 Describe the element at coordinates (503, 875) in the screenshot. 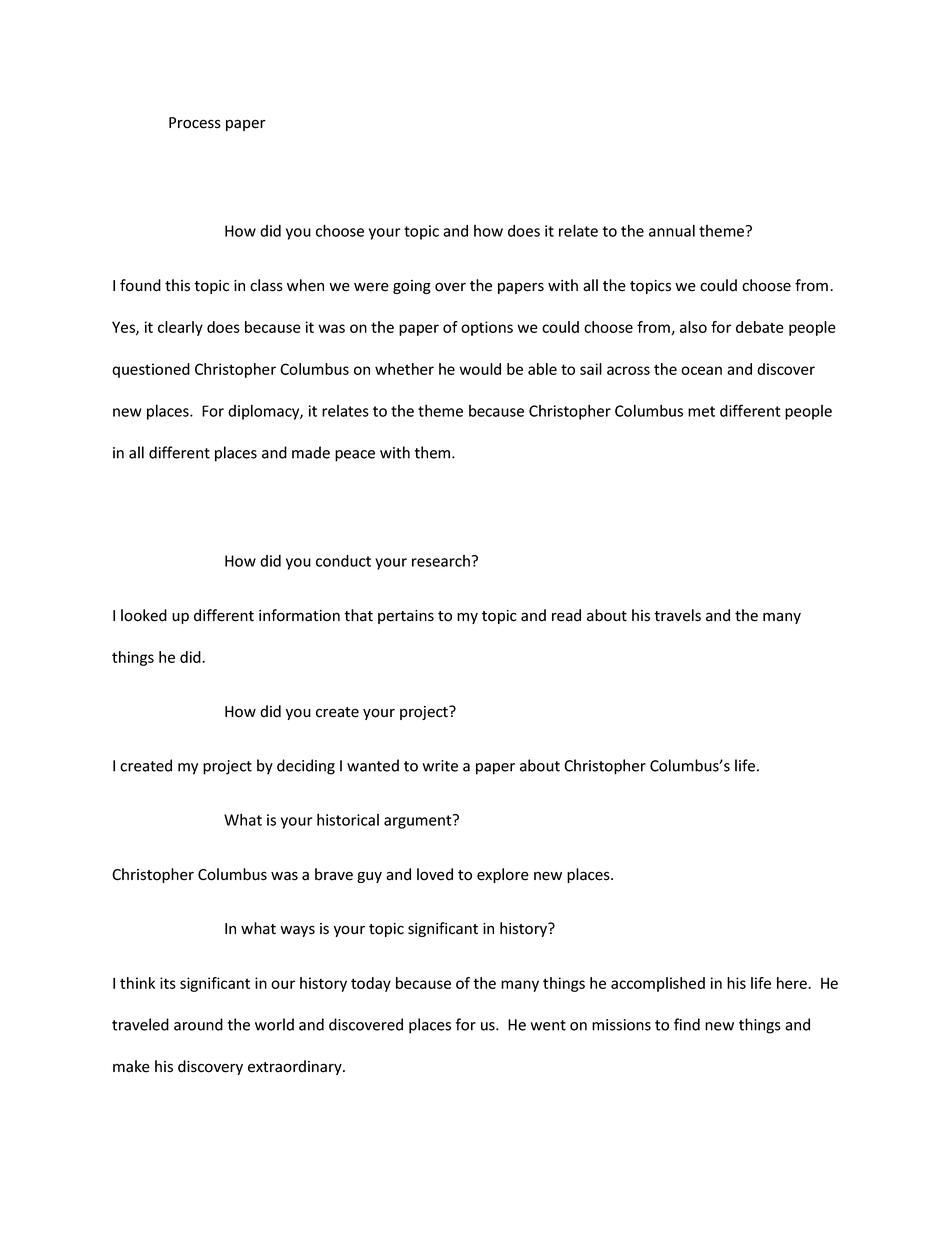

I see `explore` at that location.
